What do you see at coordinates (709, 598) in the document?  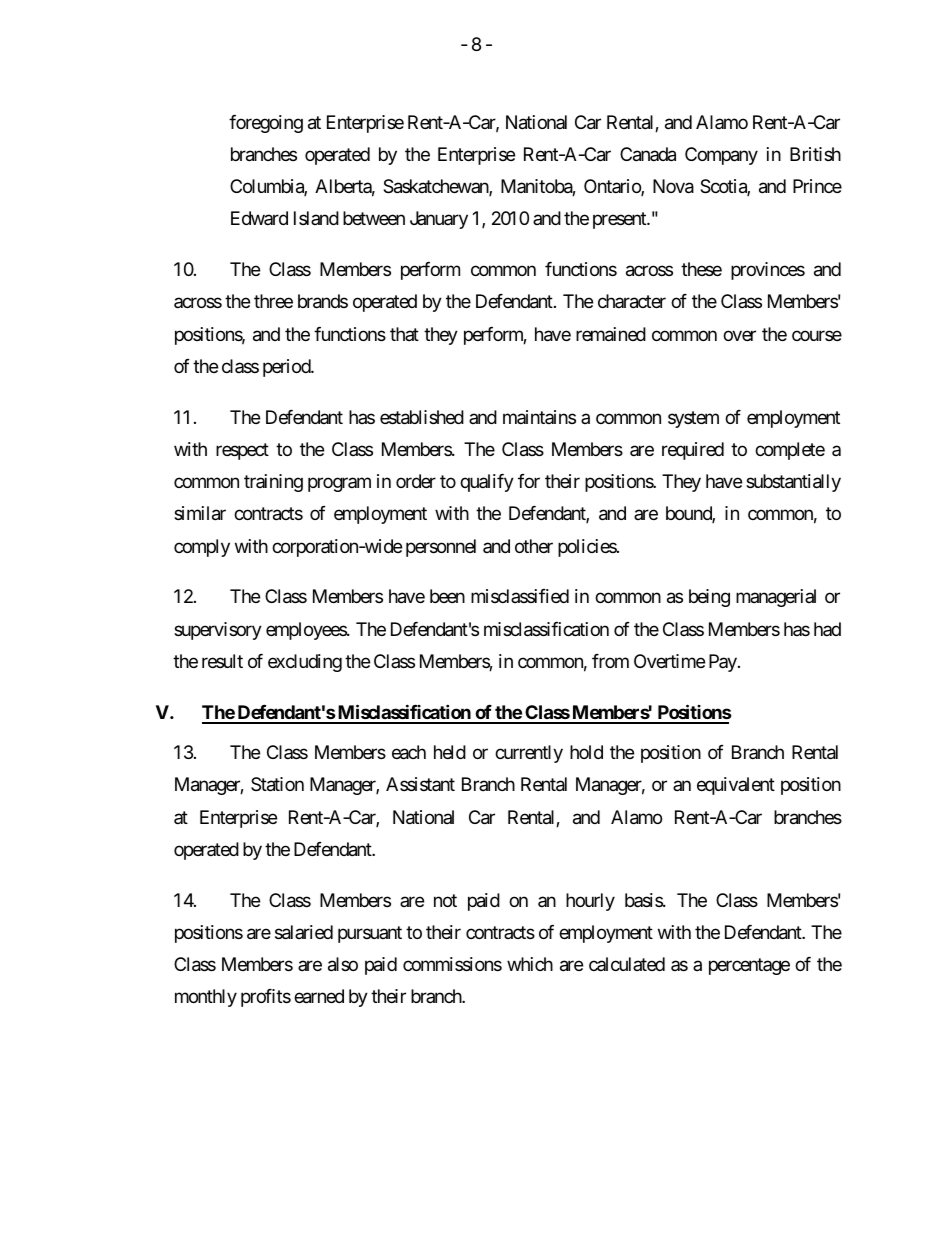 I see `being` at bounding box center [709, 598].
